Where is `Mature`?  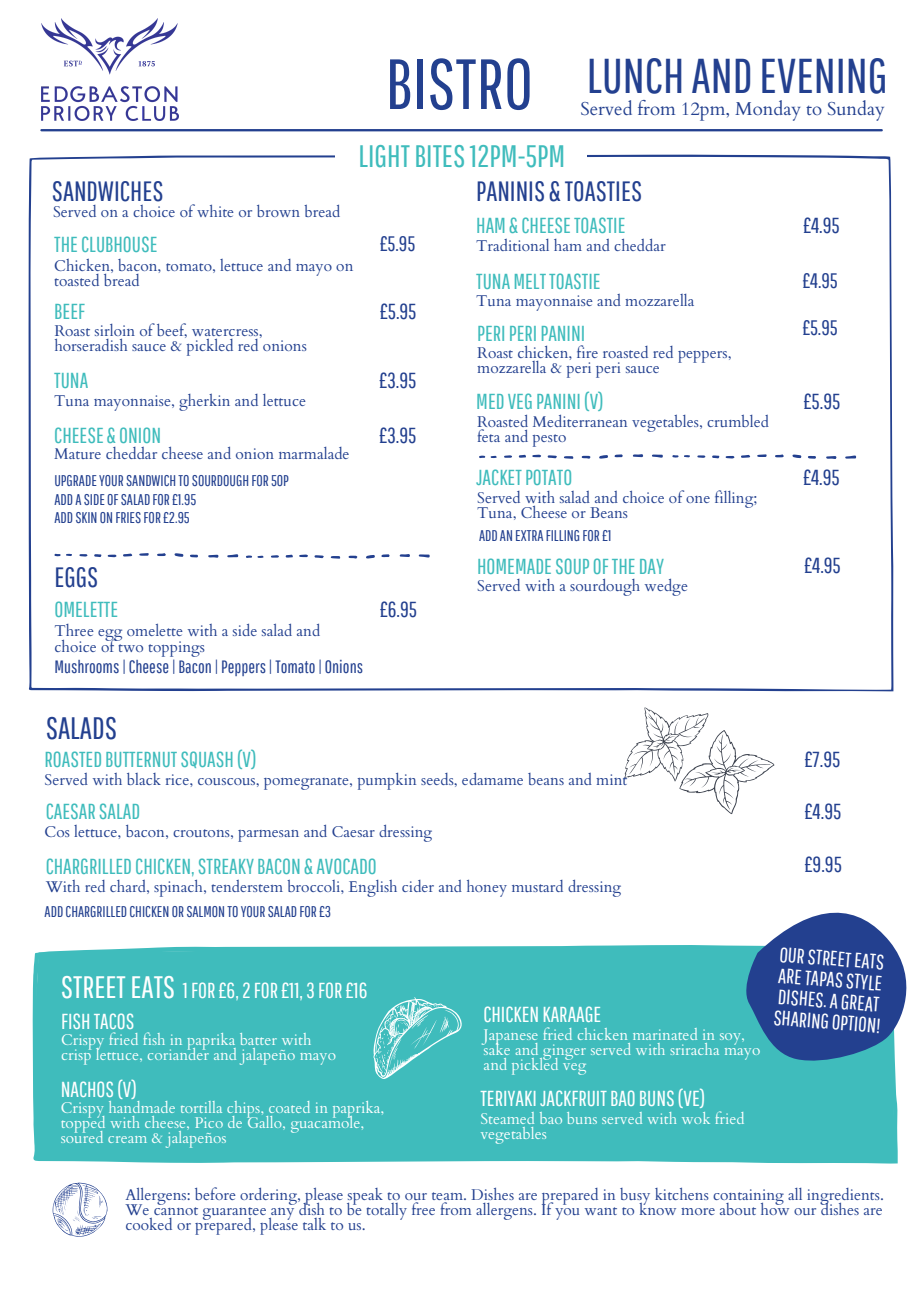
Mature is located at coordinates (77, 453).
